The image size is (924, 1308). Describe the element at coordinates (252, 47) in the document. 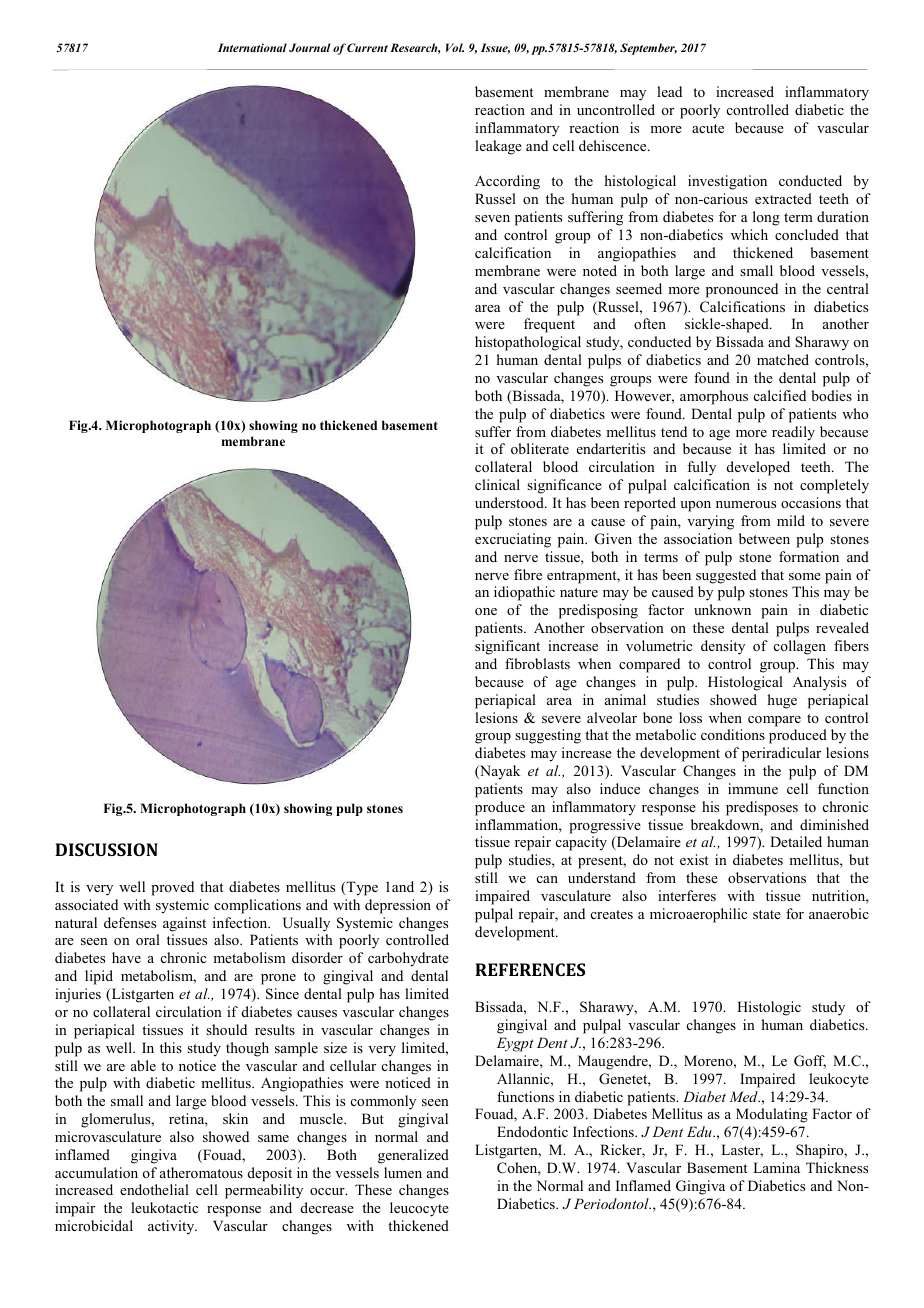

I see `International` at that location.
